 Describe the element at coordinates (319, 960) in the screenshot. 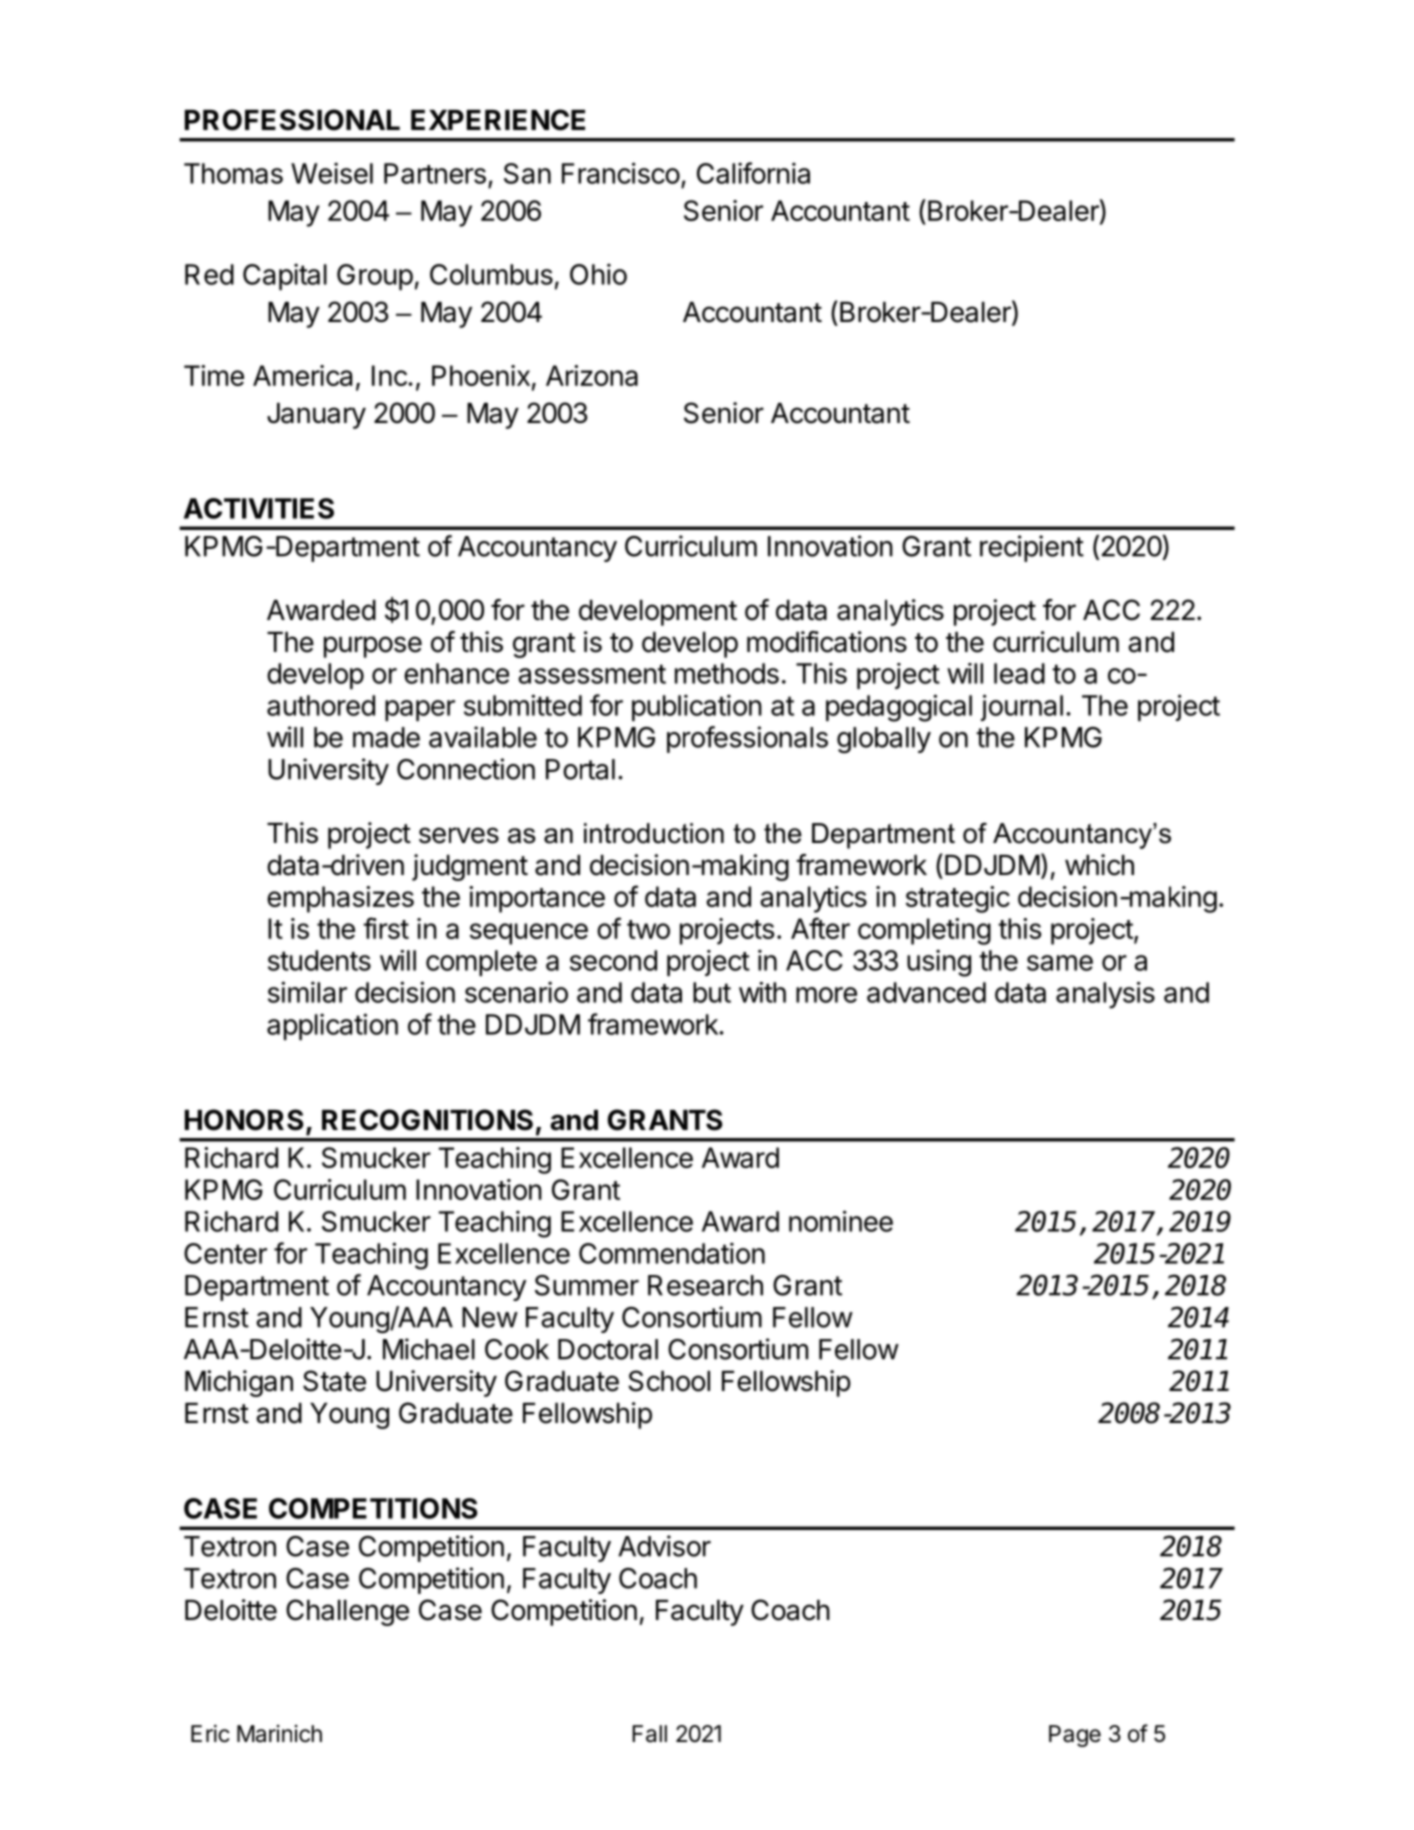

I see `students` at that location.
